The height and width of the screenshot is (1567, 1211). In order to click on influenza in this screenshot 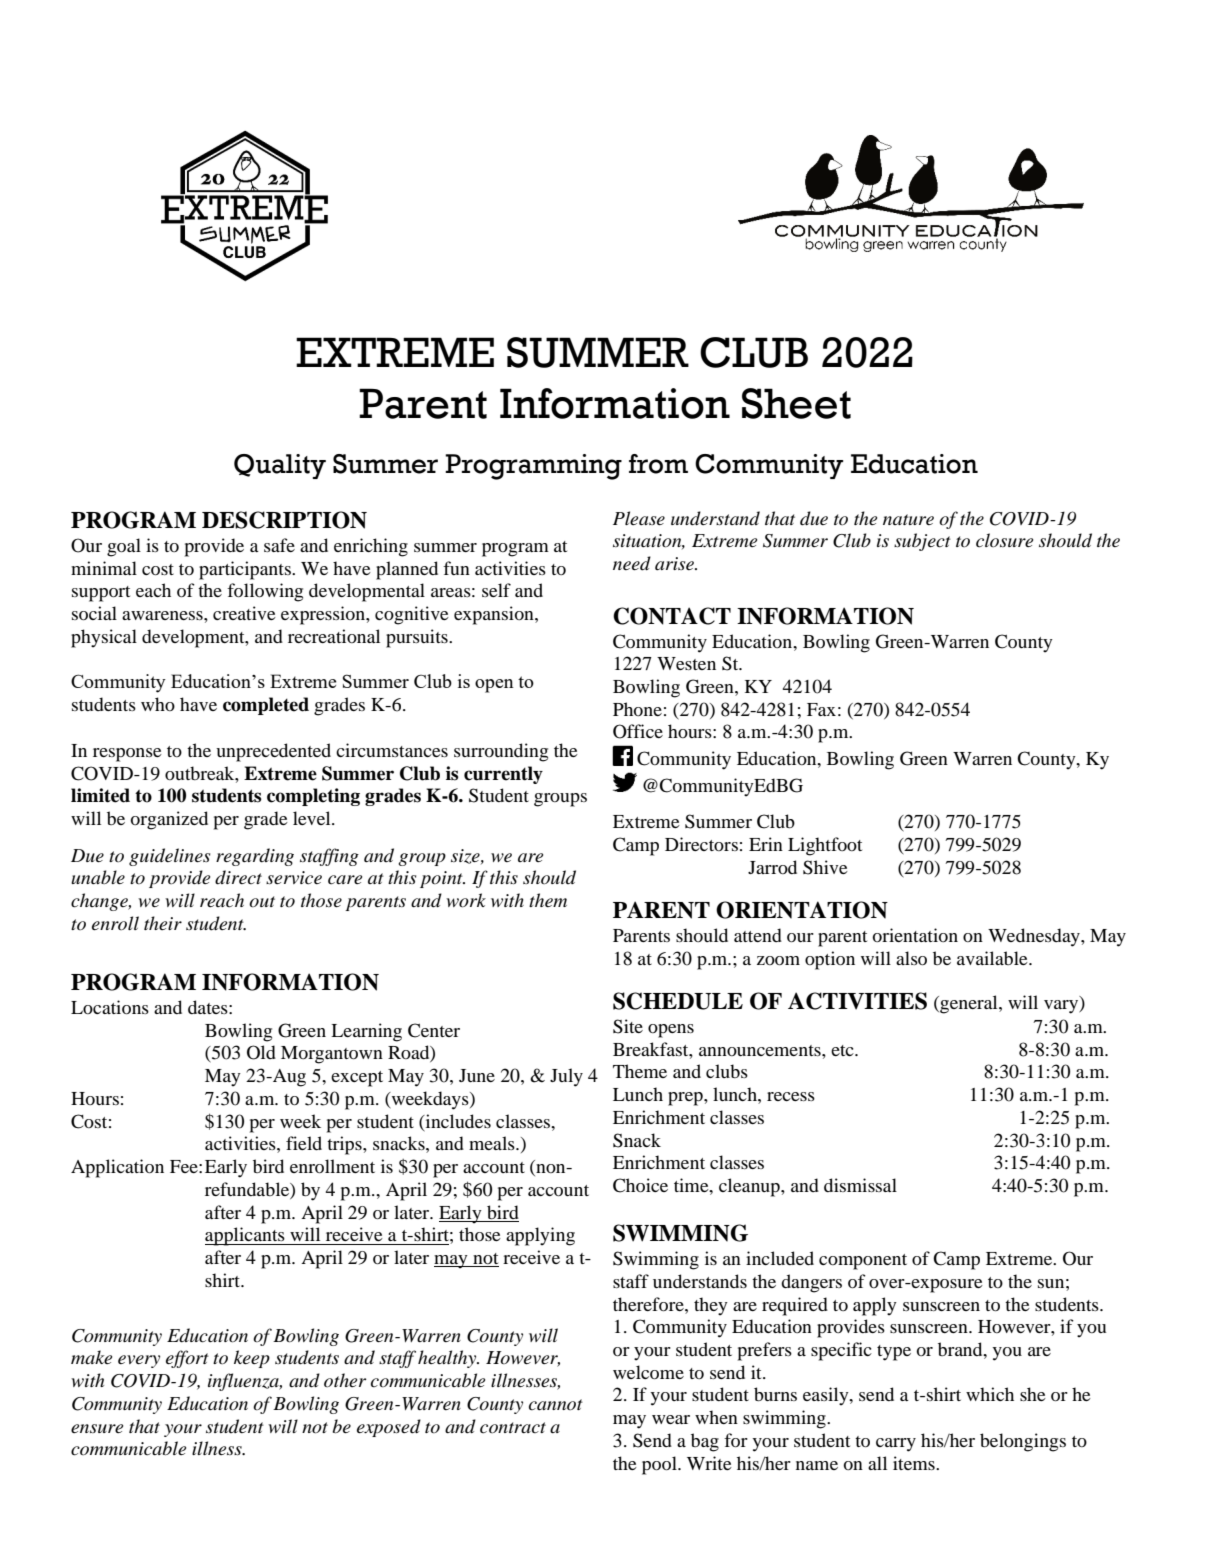, I will do `click(245, 1382)`.
